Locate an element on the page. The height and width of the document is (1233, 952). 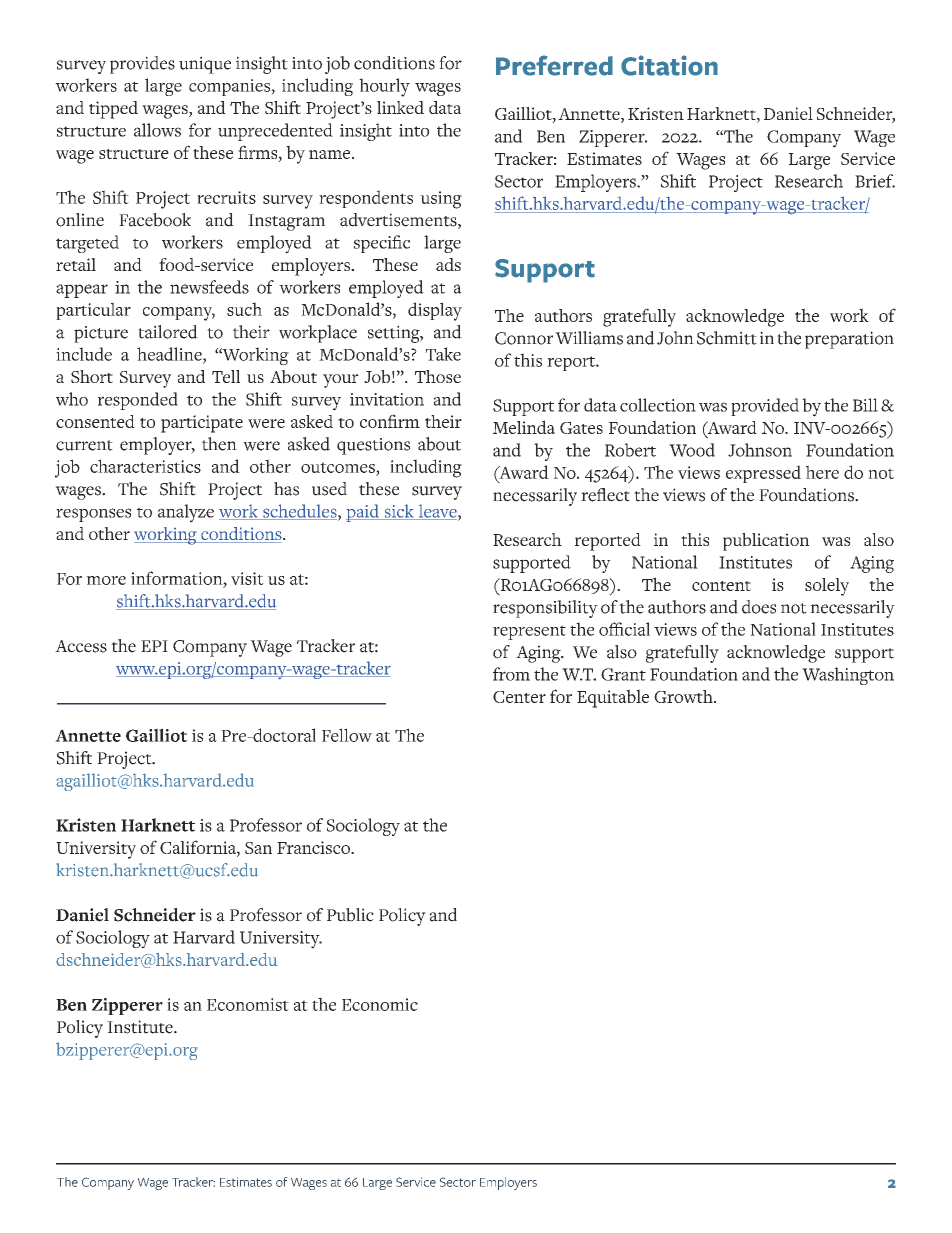
Economist is located at coordinates (248, 1004).
